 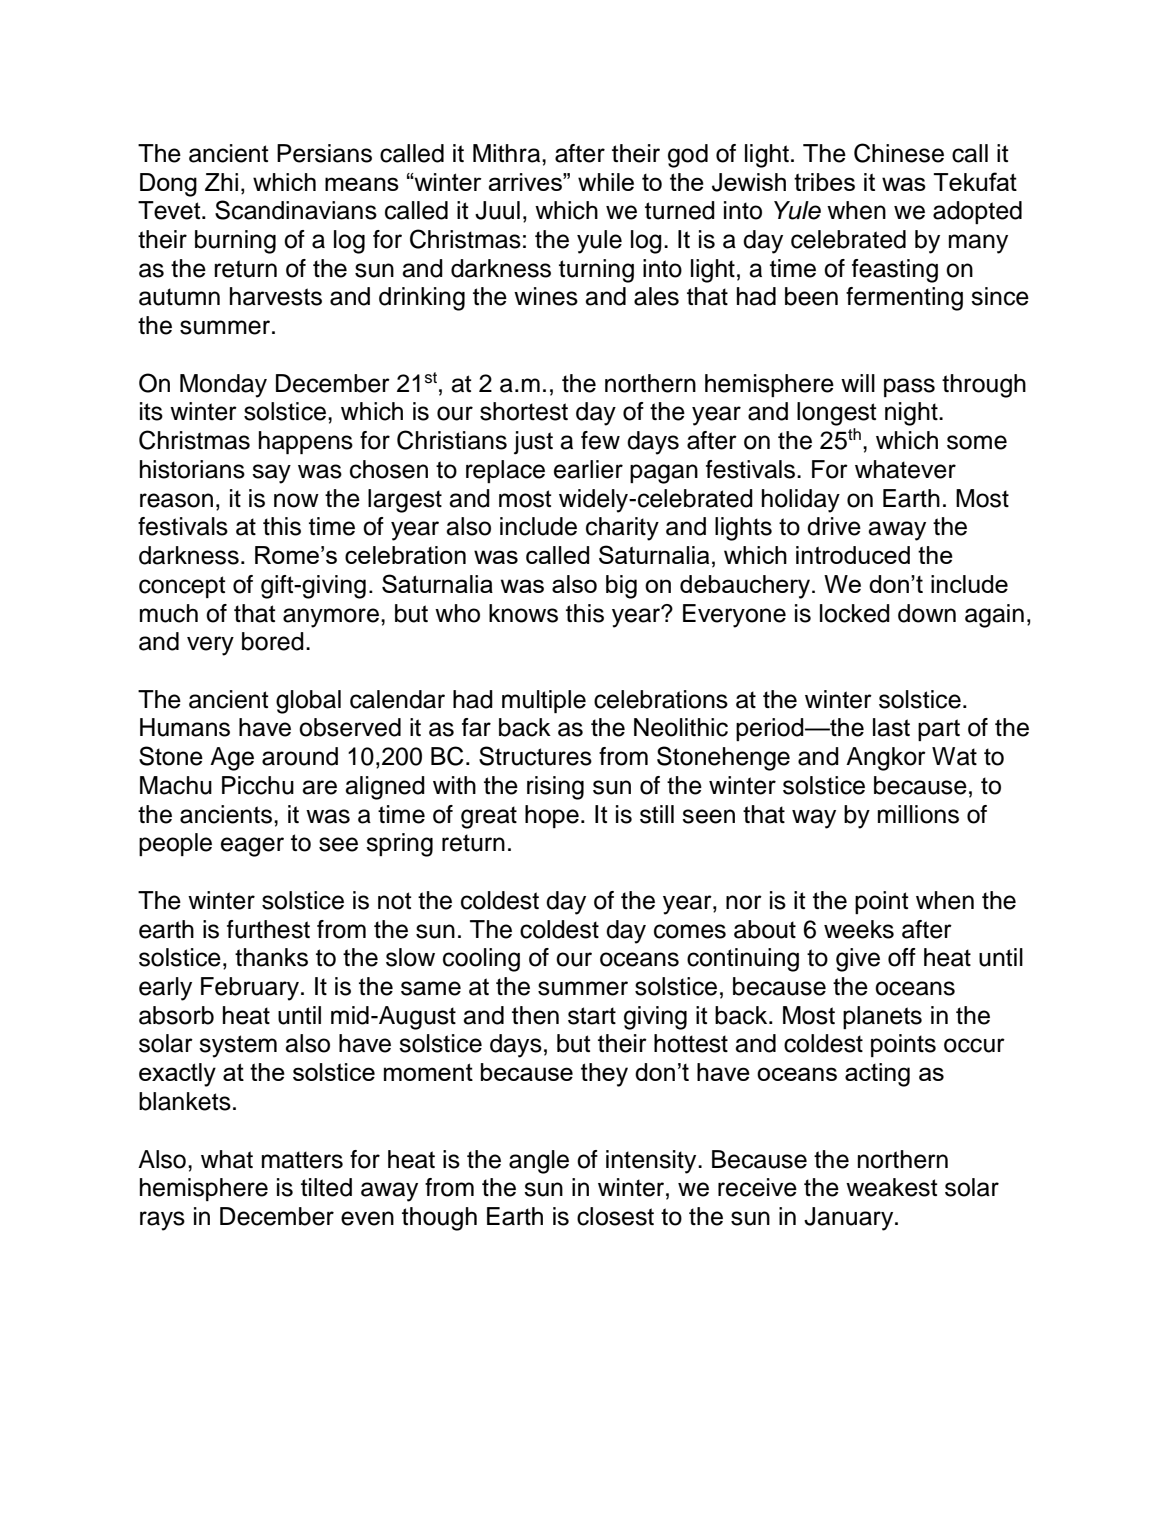 What do you see at coordinates (899, 153) in the page?
I see `Chinese` at bounding box center [899, 153].
